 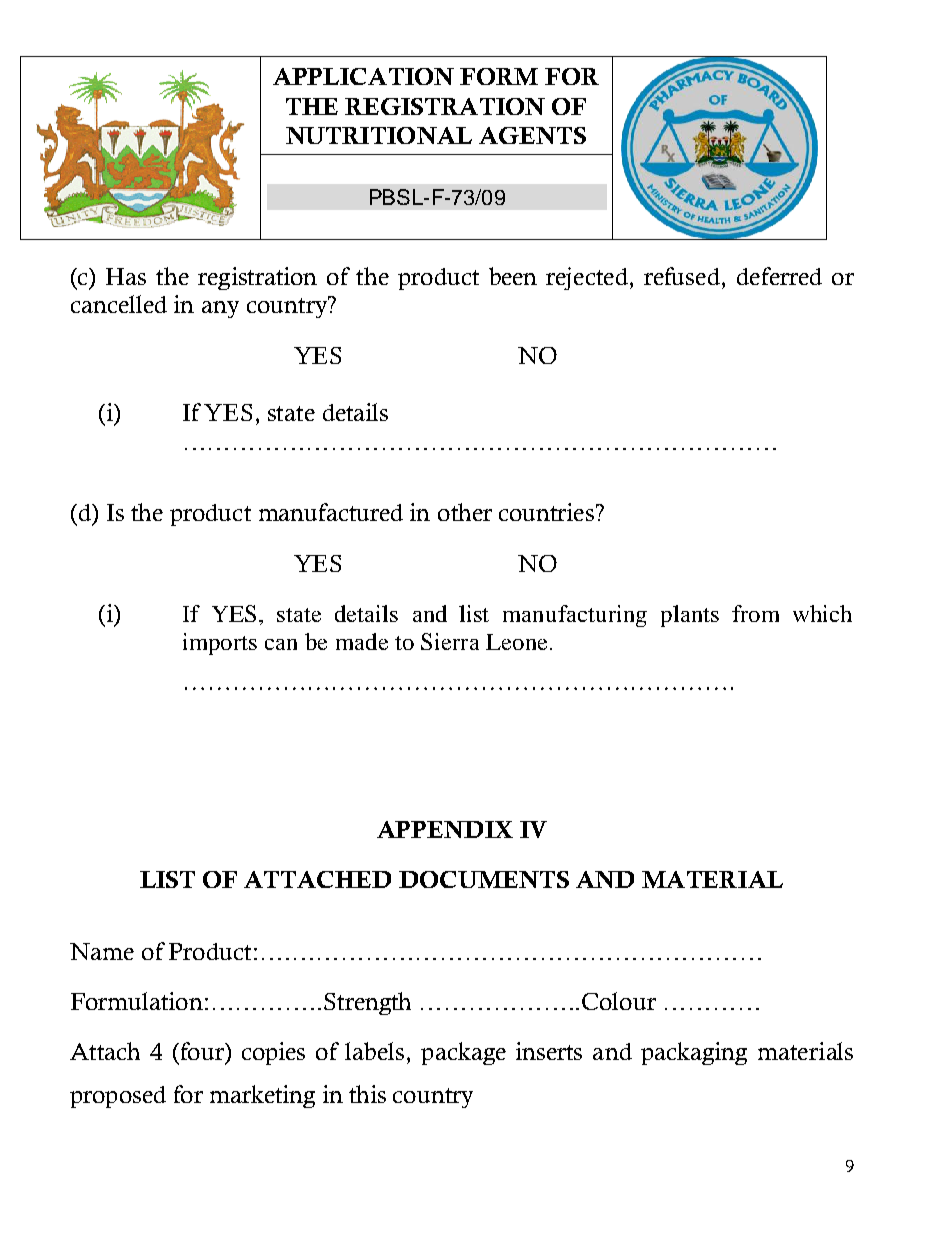 I want to click on AGENTS, so click(x=532, y=135).
